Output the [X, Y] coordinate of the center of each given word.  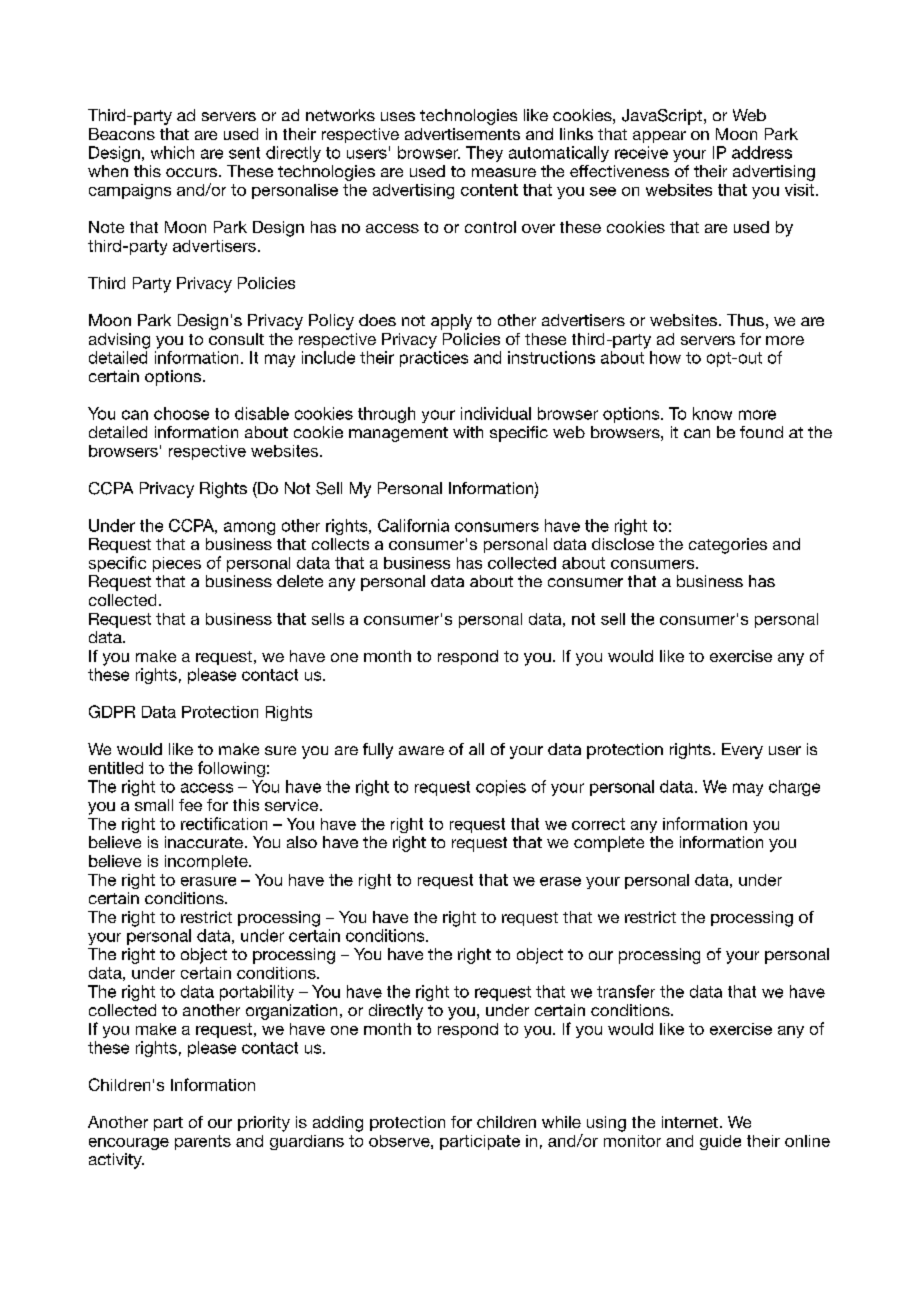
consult [236, 339]
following [231, 769]
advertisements [462, 134]
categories [728, 546]
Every [742, 751]
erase [560, 881]
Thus [745, 320]
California [413, 525]
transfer [626, 991]
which [172, 152]
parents [203, 1142]
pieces [177, 564]
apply [451, 322]
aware [421, 750]
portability [257, 993]
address [762, 152]
